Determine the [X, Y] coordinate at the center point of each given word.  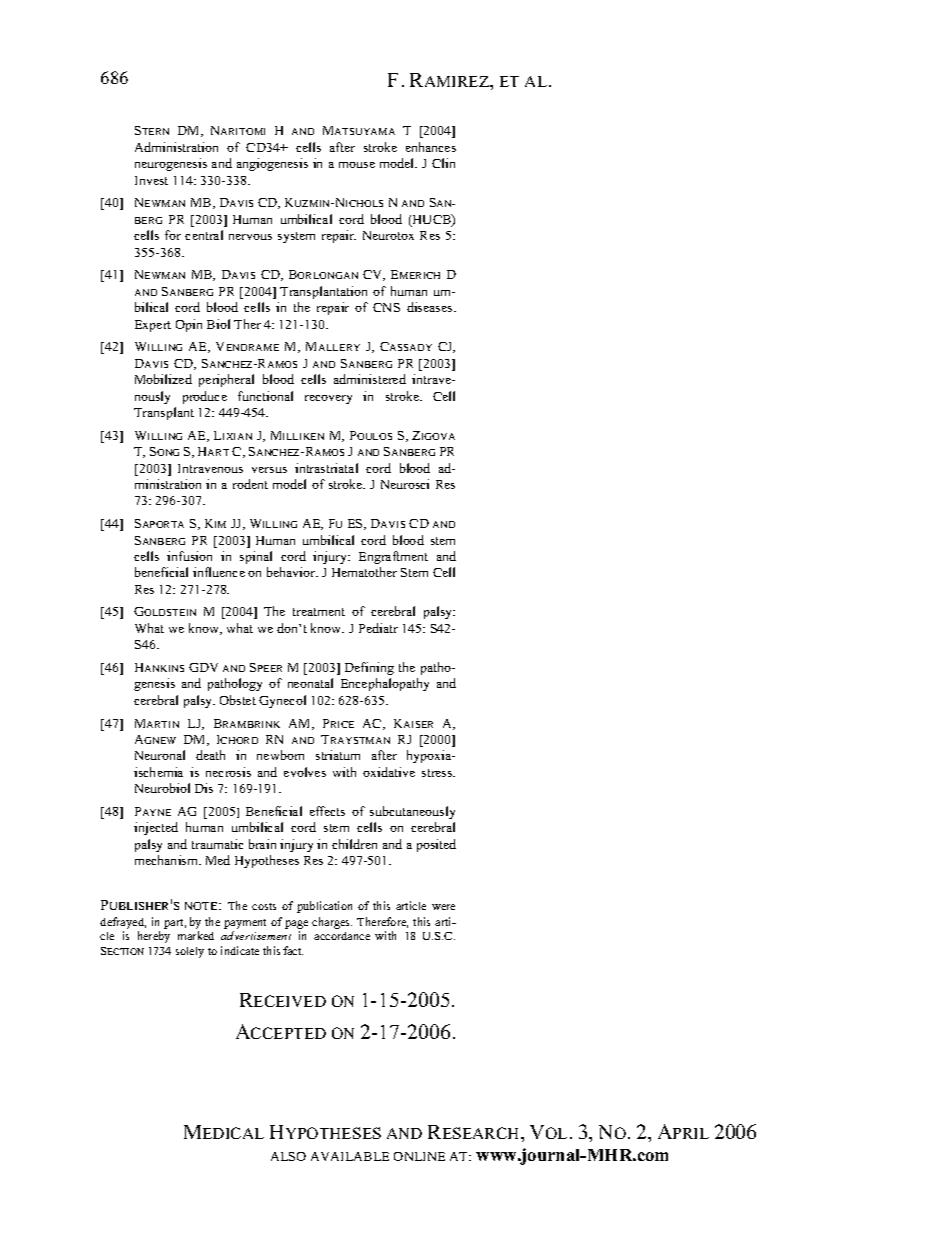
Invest [151, 180]
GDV [203, 667]
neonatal [310, 683]
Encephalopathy [385, 684]
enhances [431, 147]
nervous [250, 237]
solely [190, 952]
